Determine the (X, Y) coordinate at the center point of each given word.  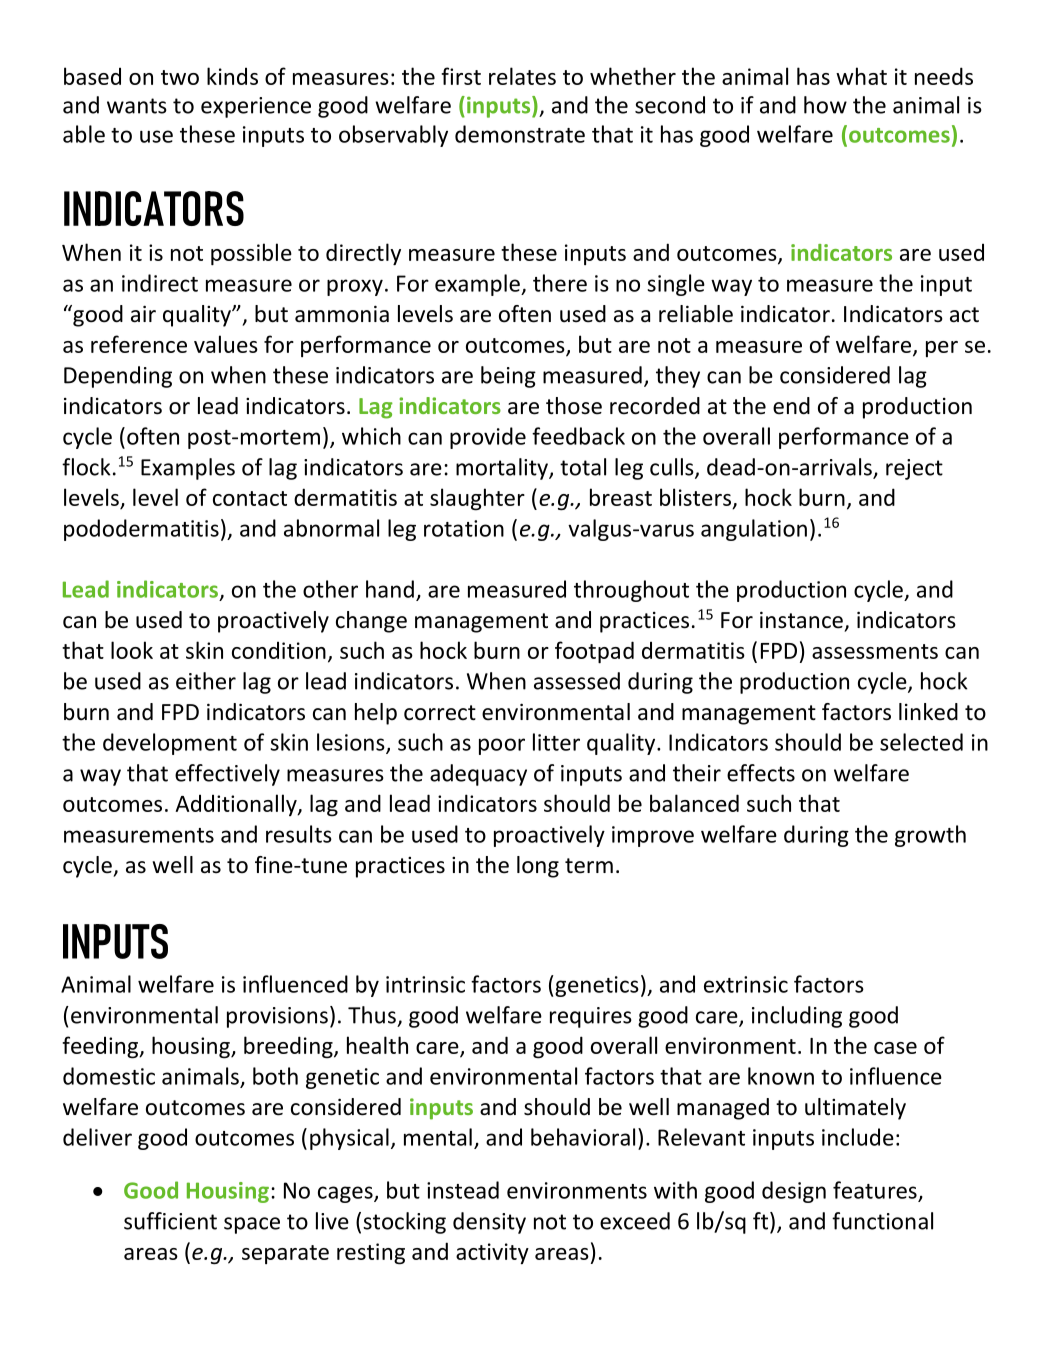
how (825, 105)
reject (914, 469)
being (508, 377)
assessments (875, 651)
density (489, 1223)
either (206, 681)
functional (882, 1221)
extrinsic (746, 984)
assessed (577, 681)
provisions (277, 1017)
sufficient (170, 1221)
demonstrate (520, 134)
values (226, 344)
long (538, 867)
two (180, 77)
